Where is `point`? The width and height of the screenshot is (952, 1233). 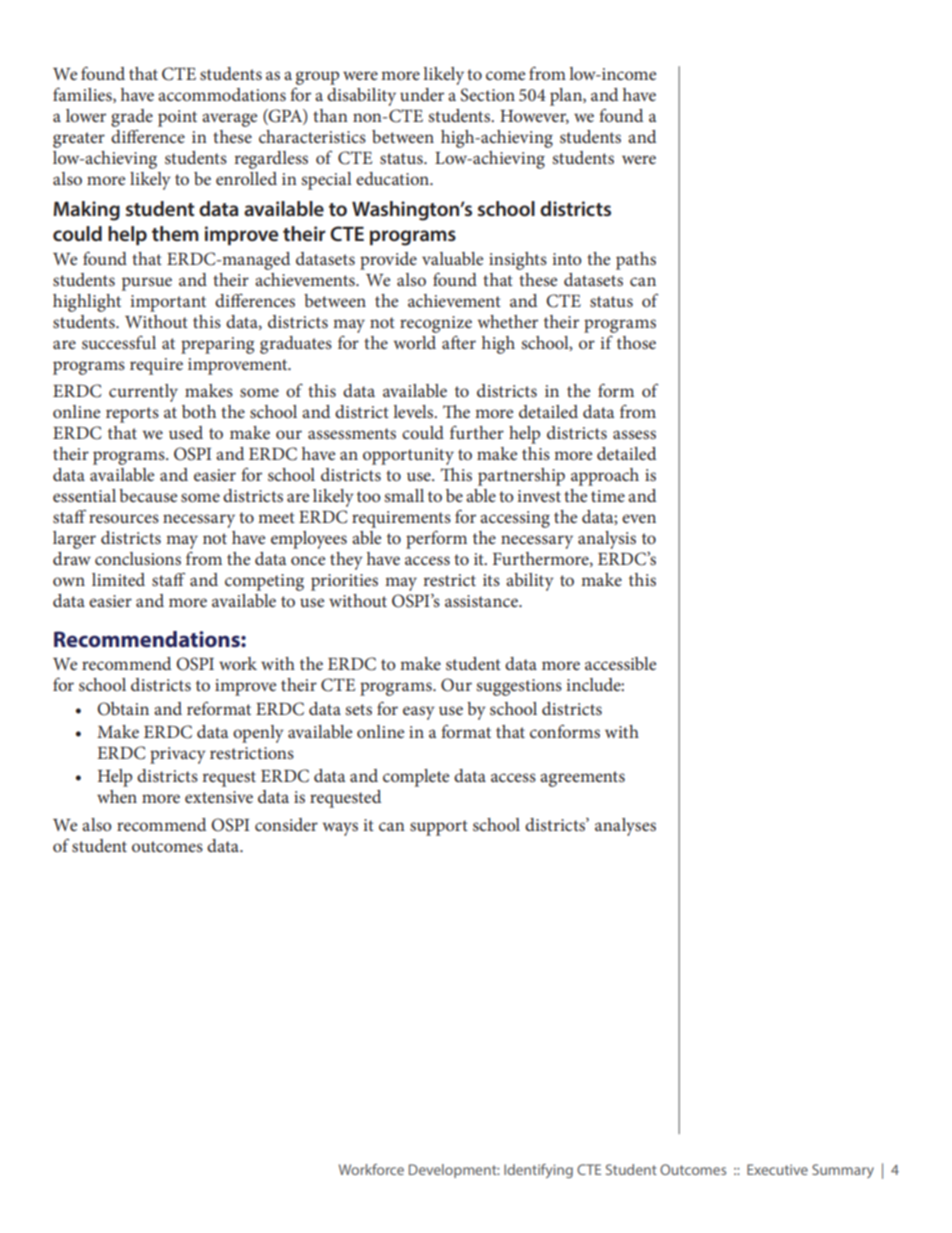 point is located at coordinates (177, 118).
